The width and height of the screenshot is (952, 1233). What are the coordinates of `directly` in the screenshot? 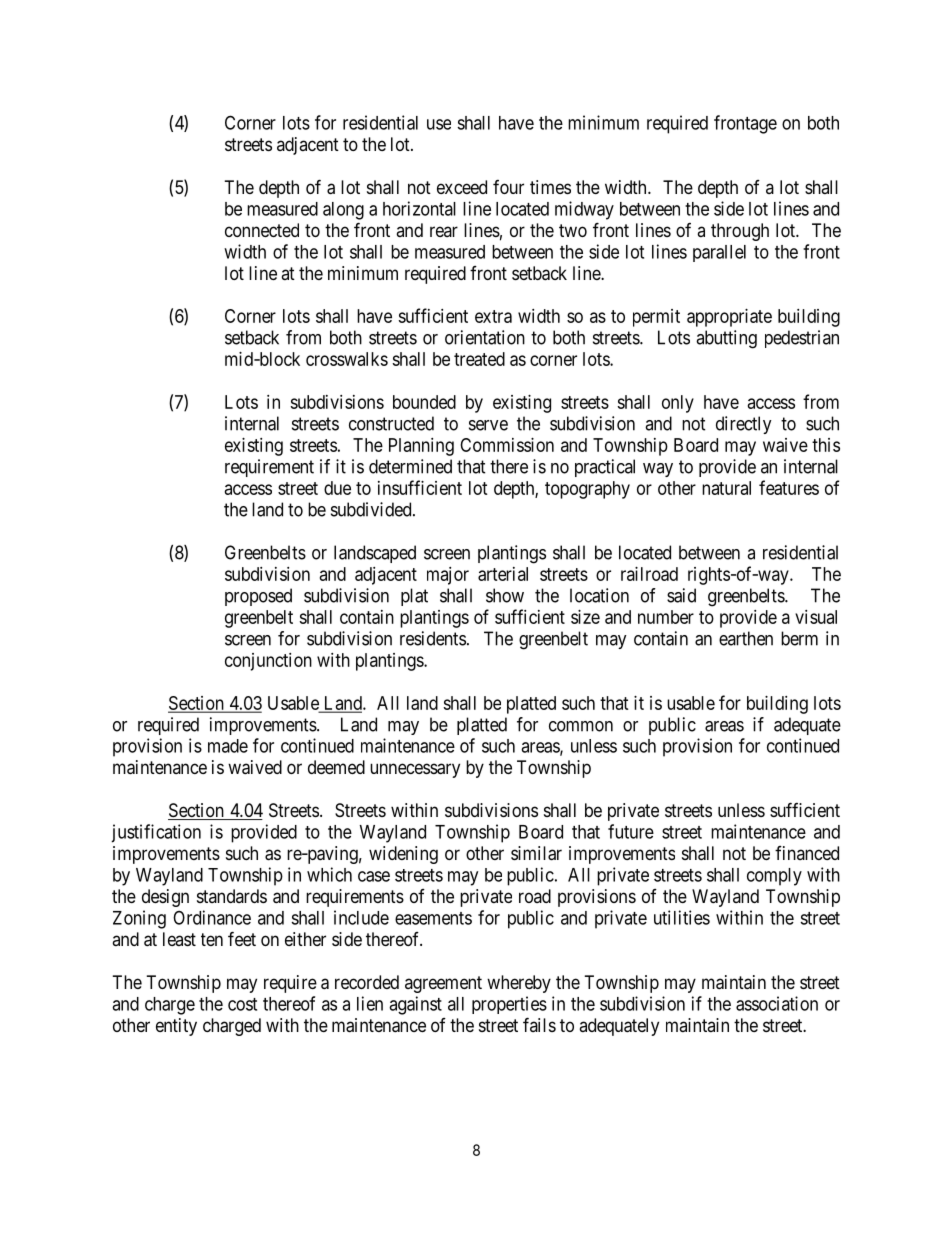 It's located at (744, 425).
